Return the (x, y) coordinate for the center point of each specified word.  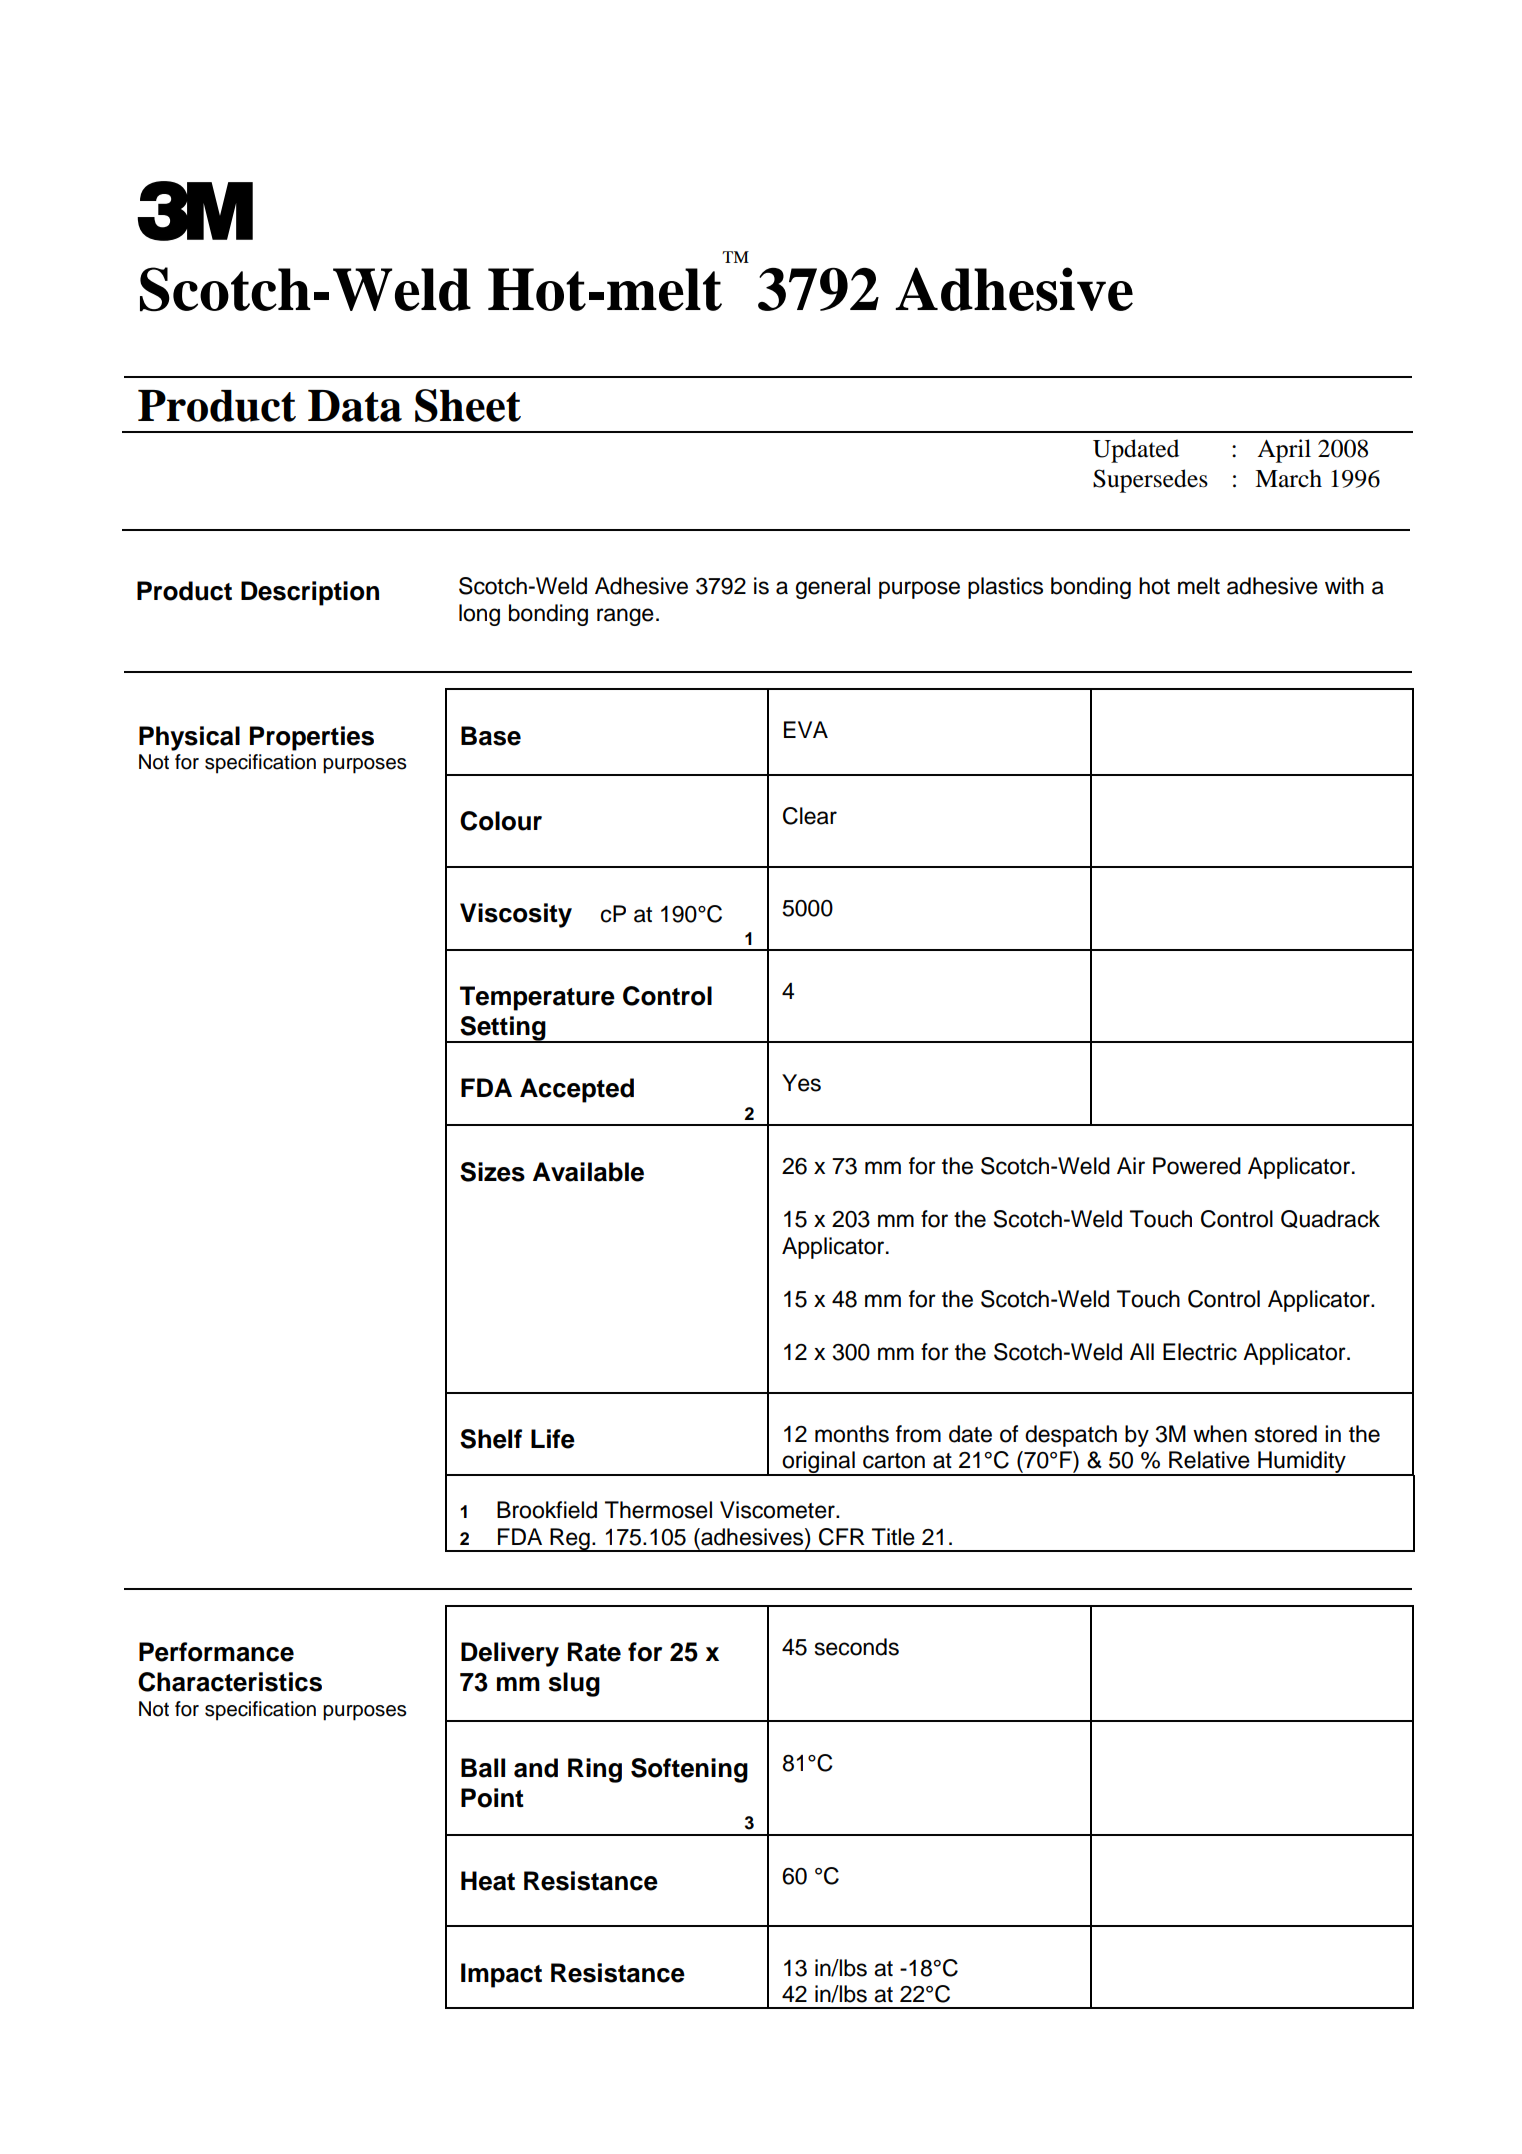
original (818, 1463)
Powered (1197, 1166)
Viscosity (516, 915)
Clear (810, 816)
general (833, 588)
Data (355, 406)
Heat (488, 1881)
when (1220, 1434)
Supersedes (1150, 481)
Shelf (491, 1439)
